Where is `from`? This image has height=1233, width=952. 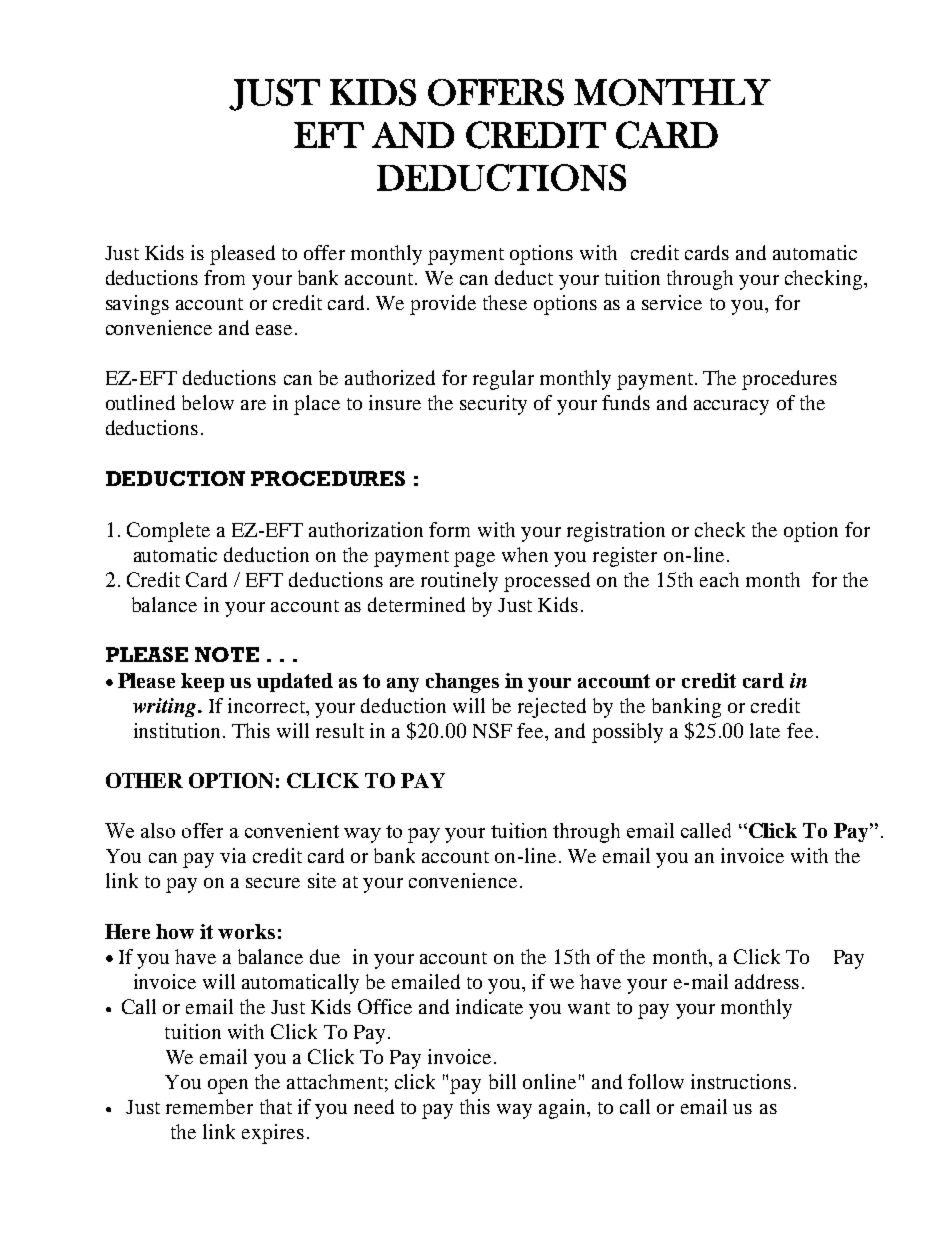 from is located at coordinates (224, 277).
